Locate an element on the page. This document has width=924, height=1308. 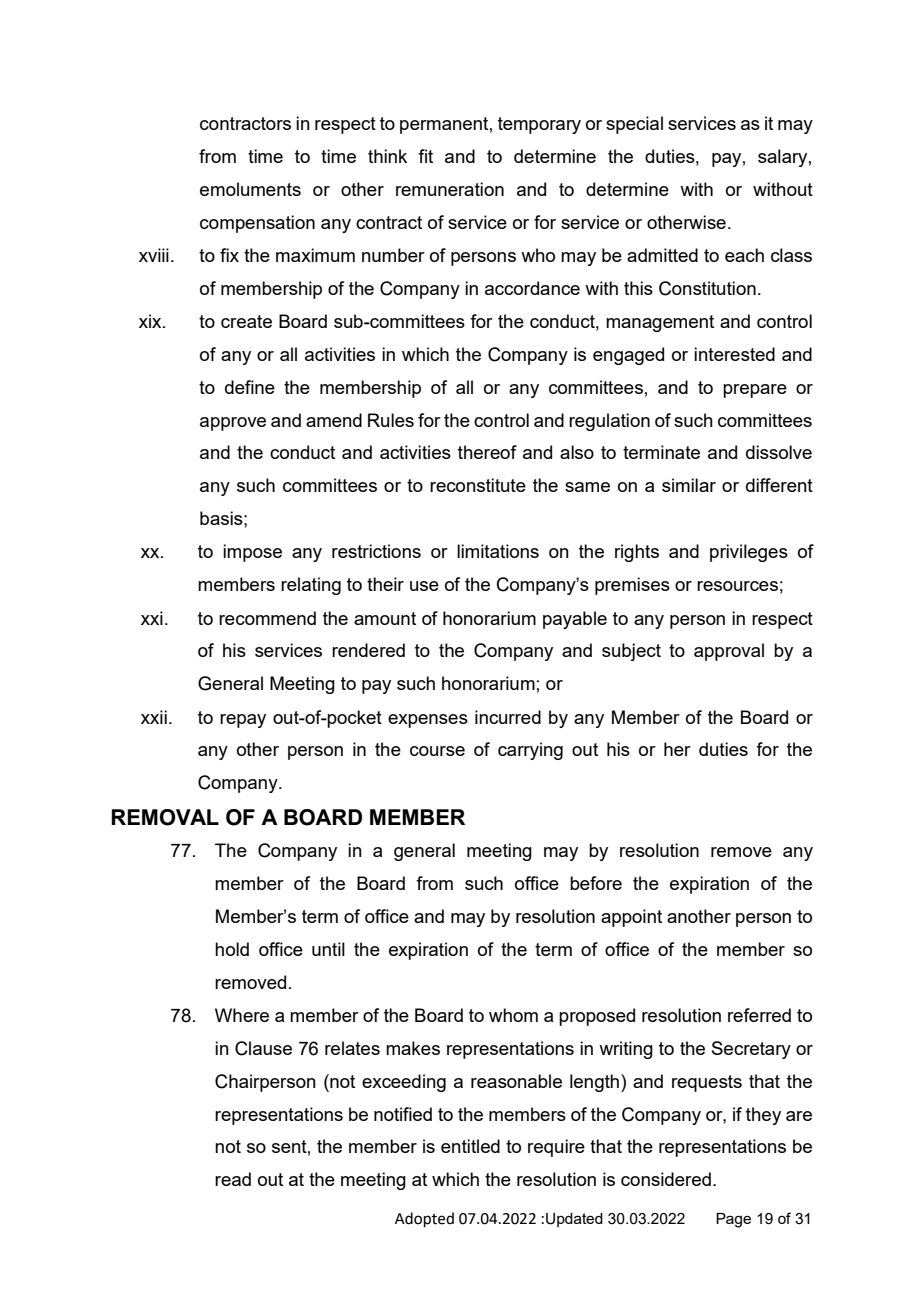
appoint is located at coordinates (631, 918).
